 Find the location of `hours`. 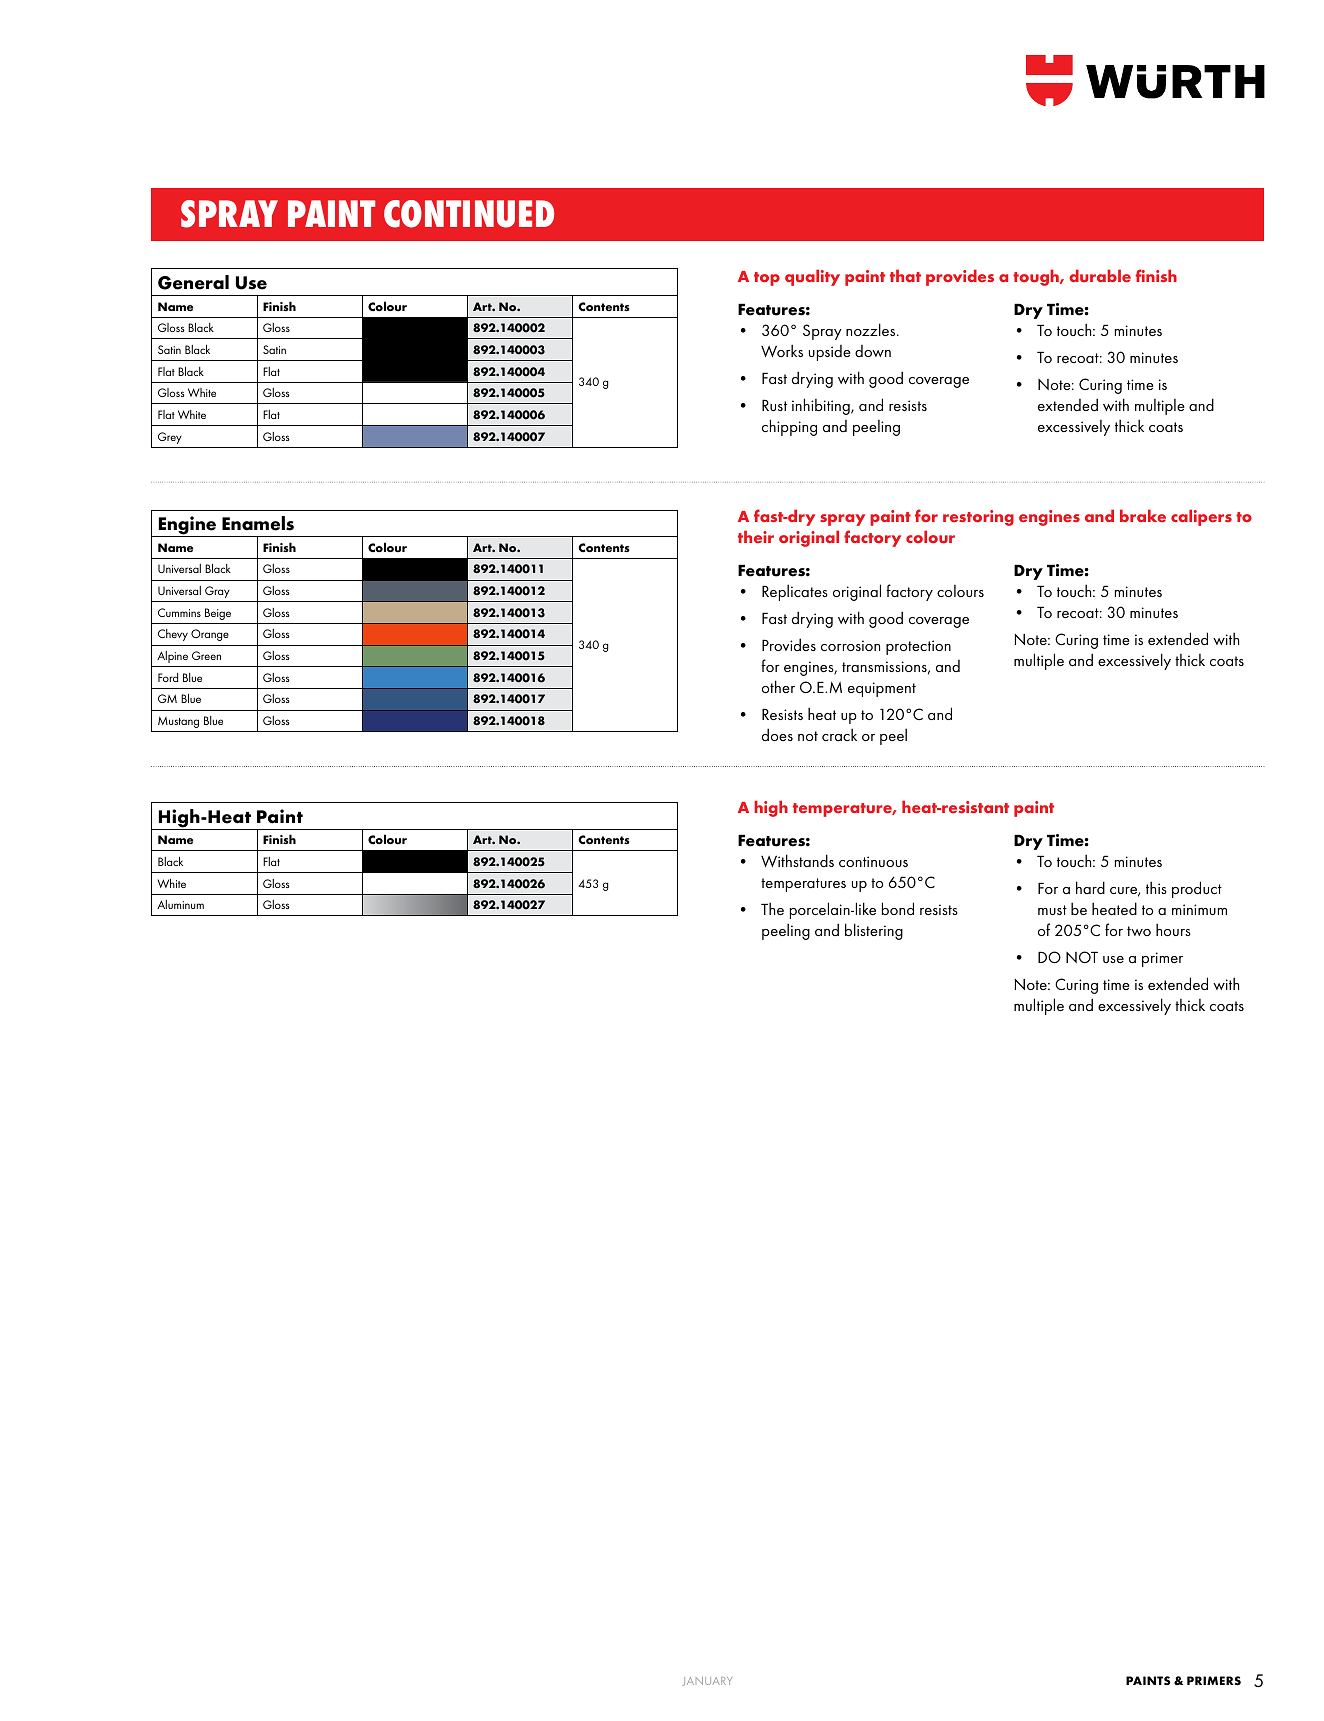

hours is located at coordinates (1173, 929).
